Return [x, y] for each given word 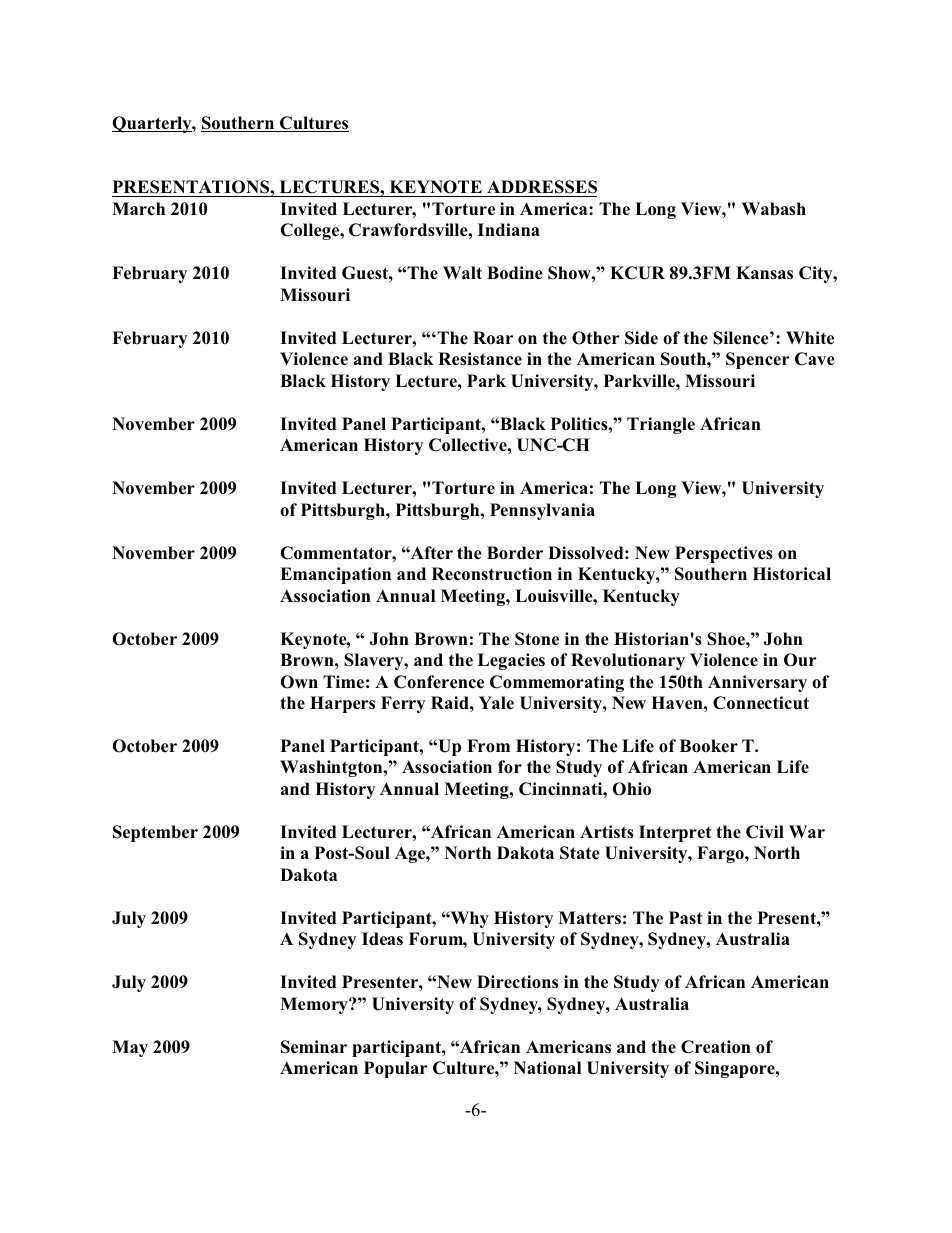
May [130, 1048]
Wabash [774, 209]
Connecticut [761, 703]
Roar [493, 337]
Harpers [342, 704]
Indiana [508, 230]
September [155, 833]
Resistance [480, 359]
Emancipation [335, 575]
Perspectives [724, 554]
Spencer [757, 360]
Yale [496, 703]
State [580, 853]
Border [515, 553]
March [138, 209]
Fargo [721, 854]
